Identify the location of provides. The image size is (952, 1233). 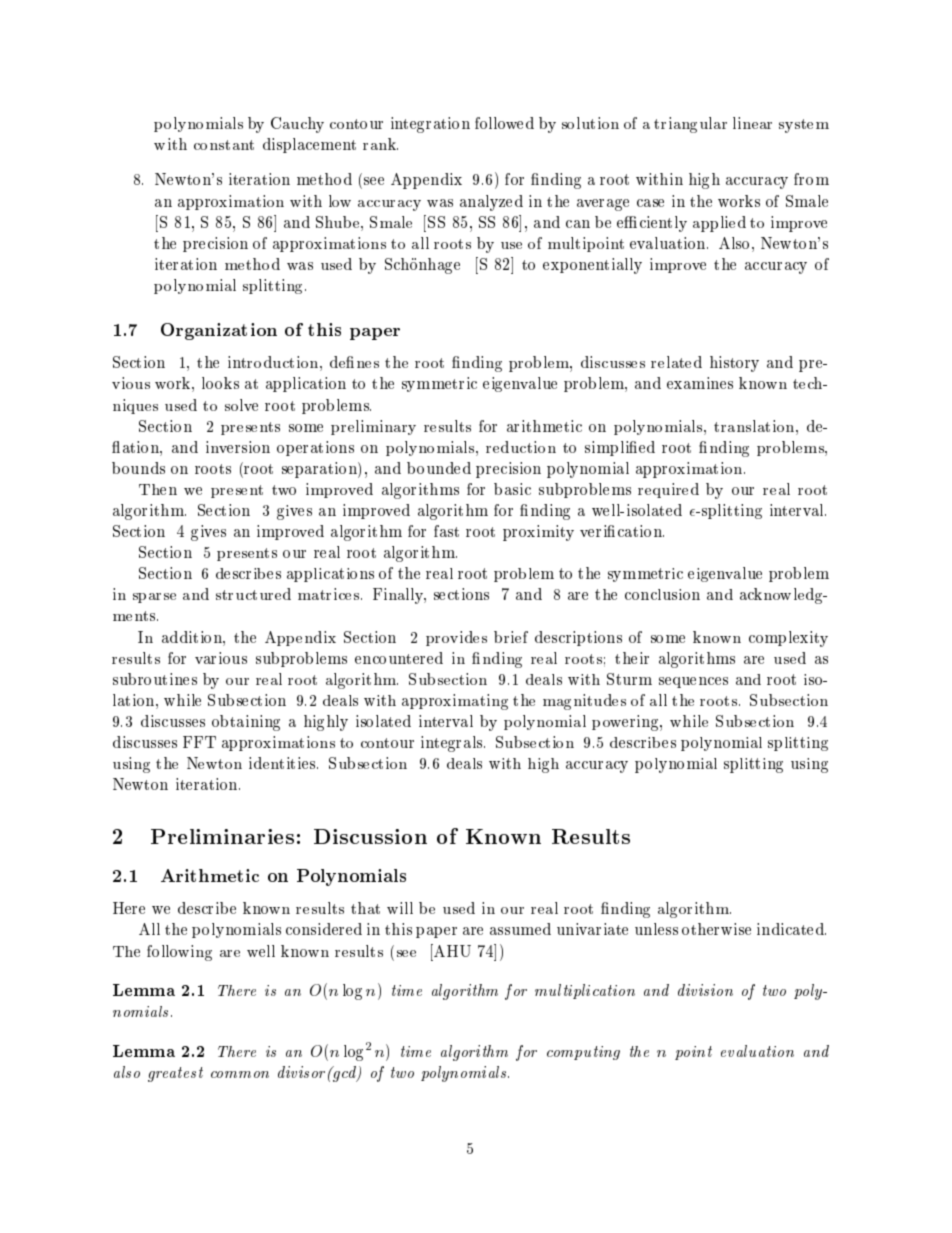
(456, 638).
